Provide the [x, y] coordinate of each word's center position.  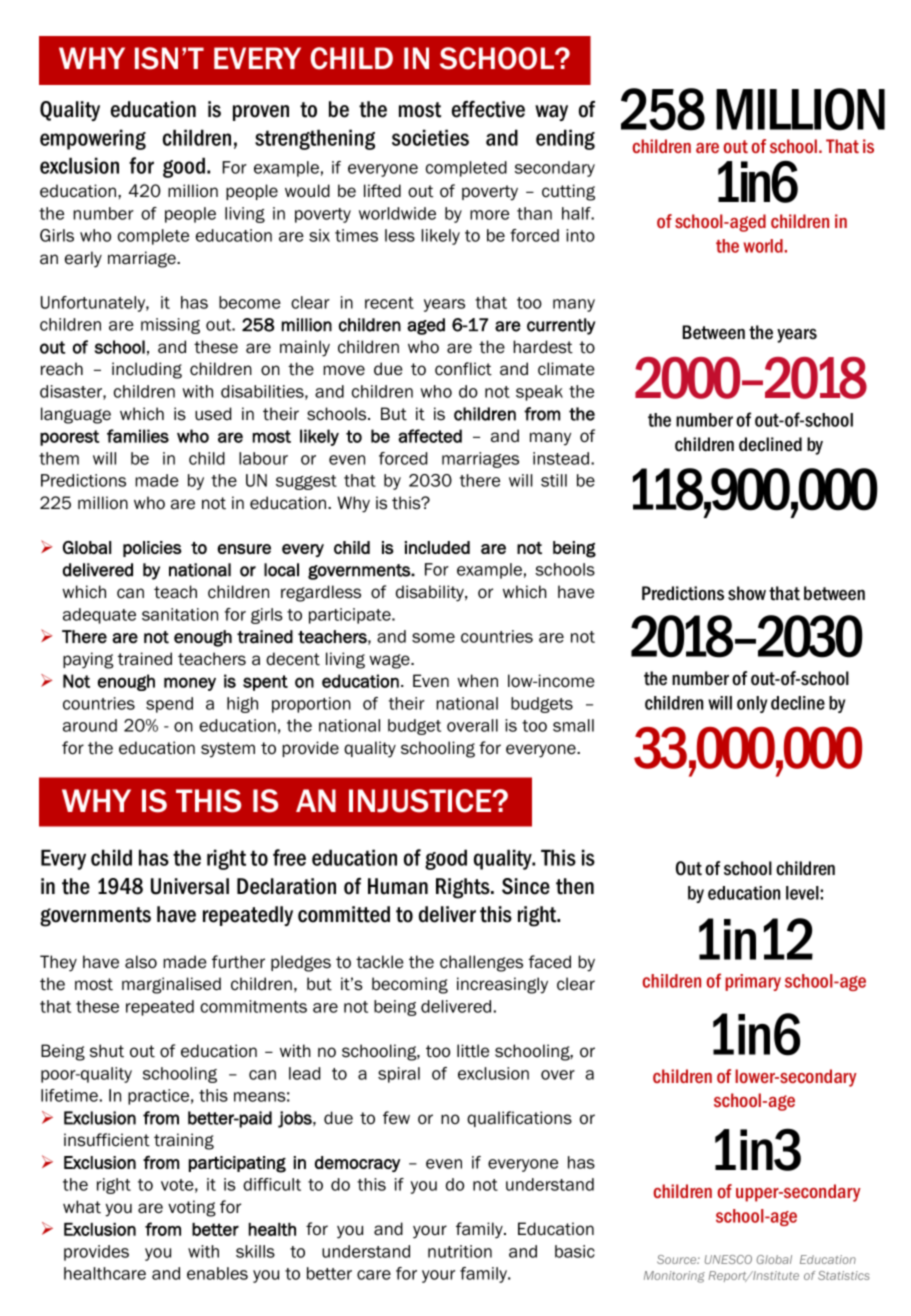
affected [430, 436]
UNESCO [728, 1259]
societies [430, 137]
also [141, 962]
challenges [481, 963]
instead [561, 458]
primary [753, 982]
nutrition [460, 1251]
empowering [93, 139]
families [138, 436]
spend [169, 705]
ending [565, 139]
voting [192, 1208]
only [752, 704]
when [477, 681]
